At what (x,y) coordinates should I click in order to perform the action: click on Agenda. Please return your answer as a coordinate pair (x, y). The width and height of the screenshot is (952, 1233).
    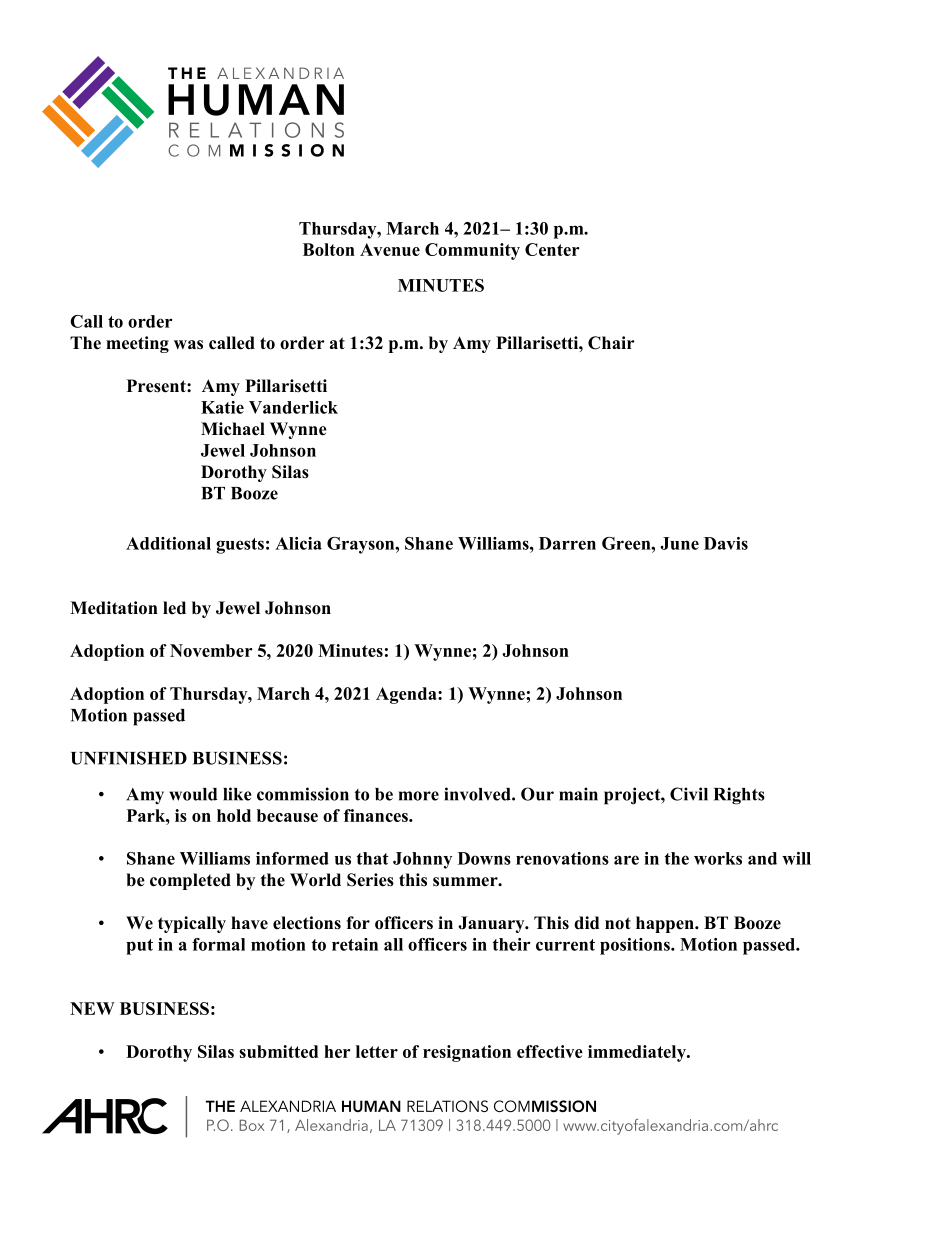
    Looking at the image, I should click on (407, 695).
